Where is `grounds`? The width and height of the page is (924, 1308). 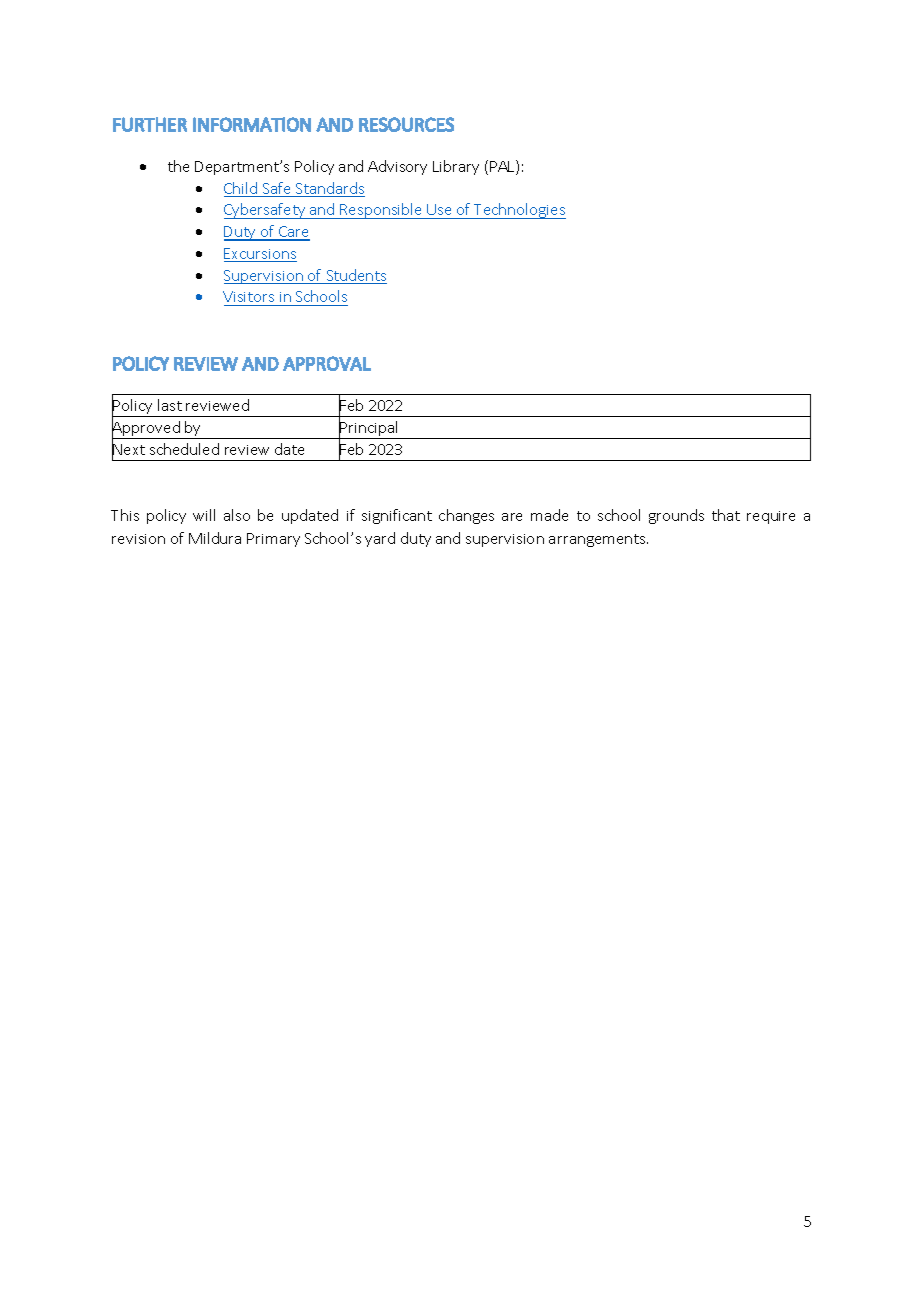
grounds is located at coordinates (676, 516).
